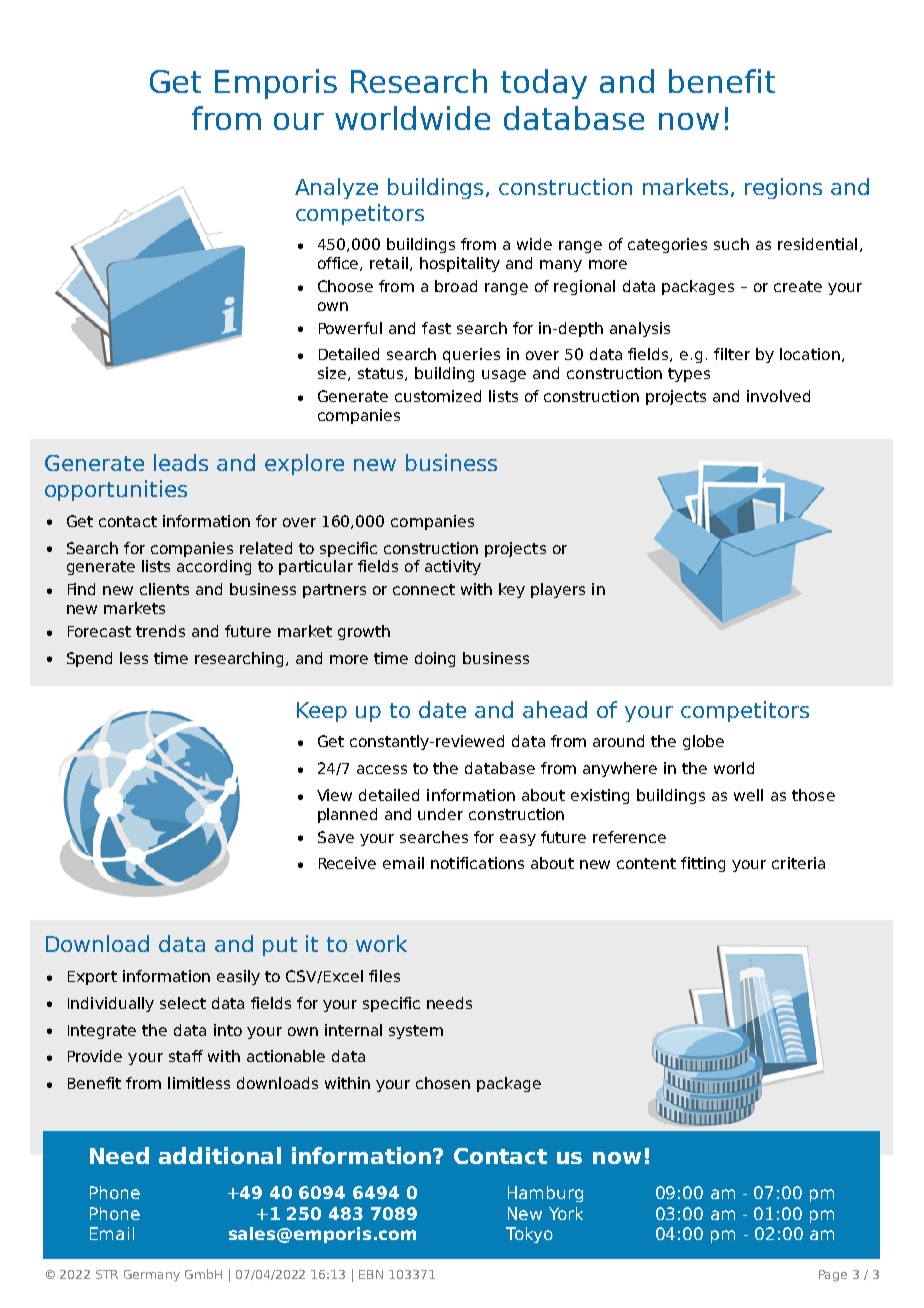  Describe the element at coordinates (783, 188) in the document. I see `regions` at that location.
